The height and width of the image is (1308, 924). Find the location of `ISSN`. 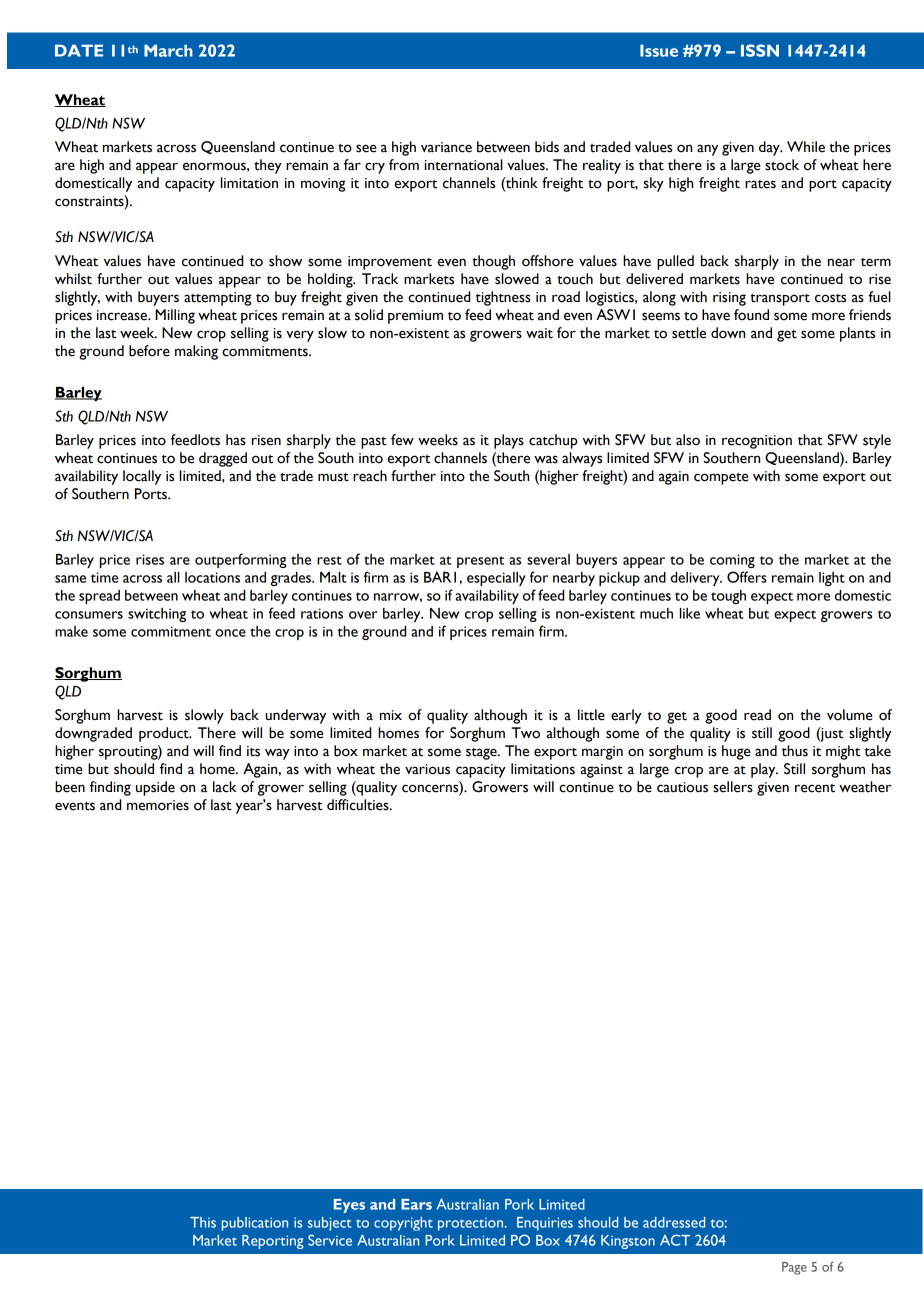

ISSN is located at coordinates (760, 50).
